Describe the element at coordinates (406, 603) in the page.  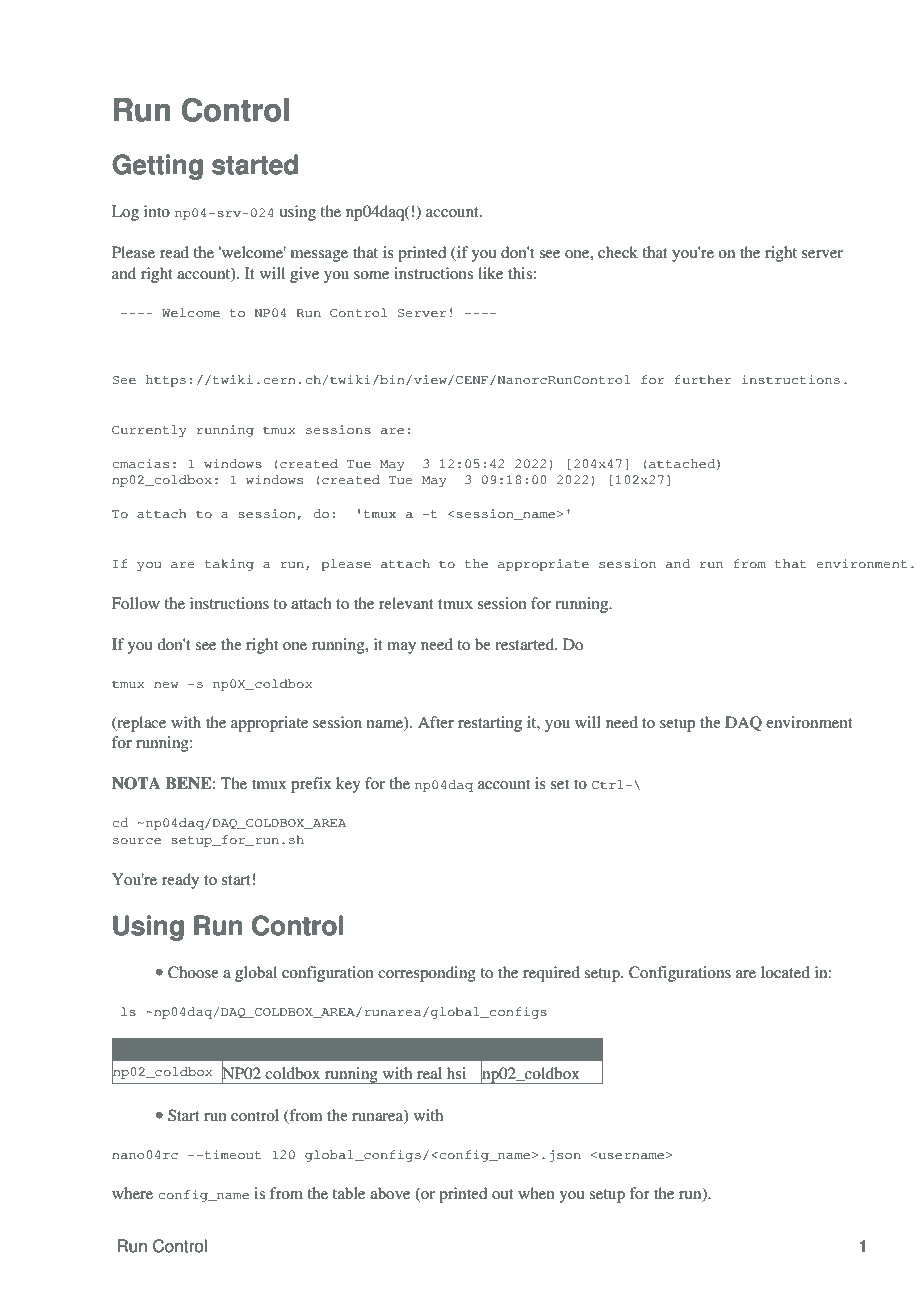
I see `relevant` at that location.
